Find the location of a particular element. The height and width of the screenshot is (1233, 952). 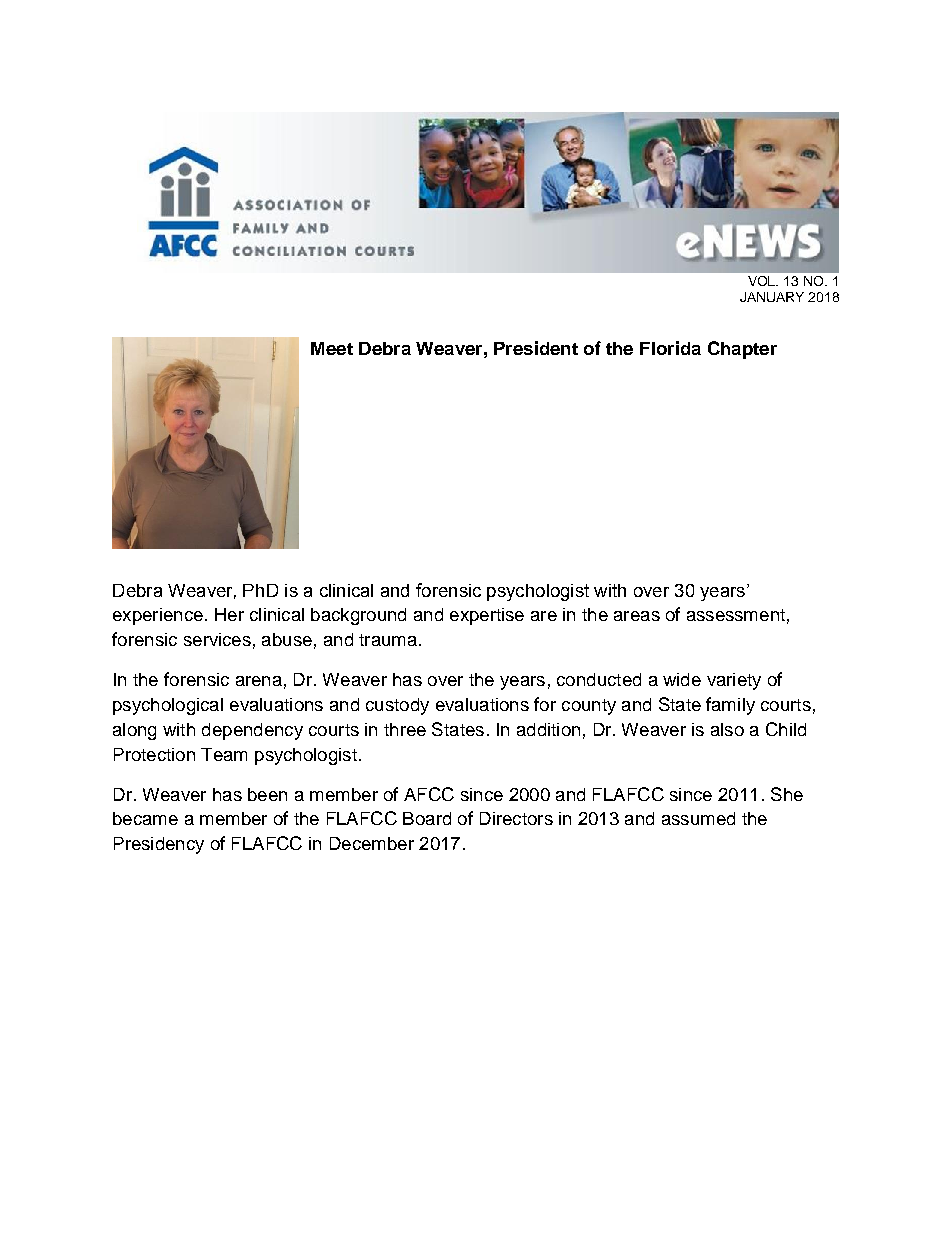

Presidency is located at coordinates (159, 845).
